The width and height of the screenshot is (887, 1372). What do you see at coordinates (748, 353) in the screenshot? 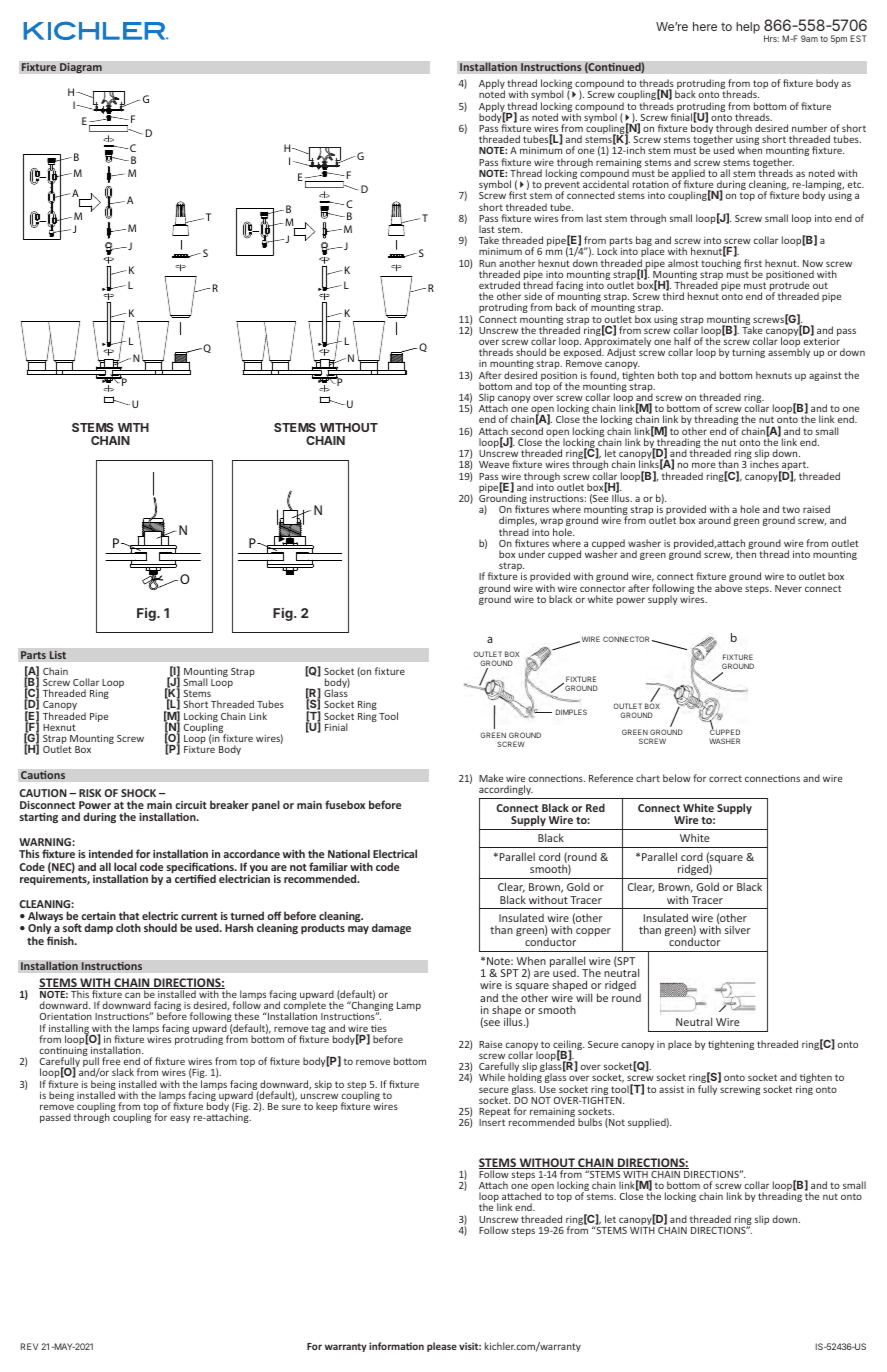
I see `turning` at bounding box center [748, 353].
